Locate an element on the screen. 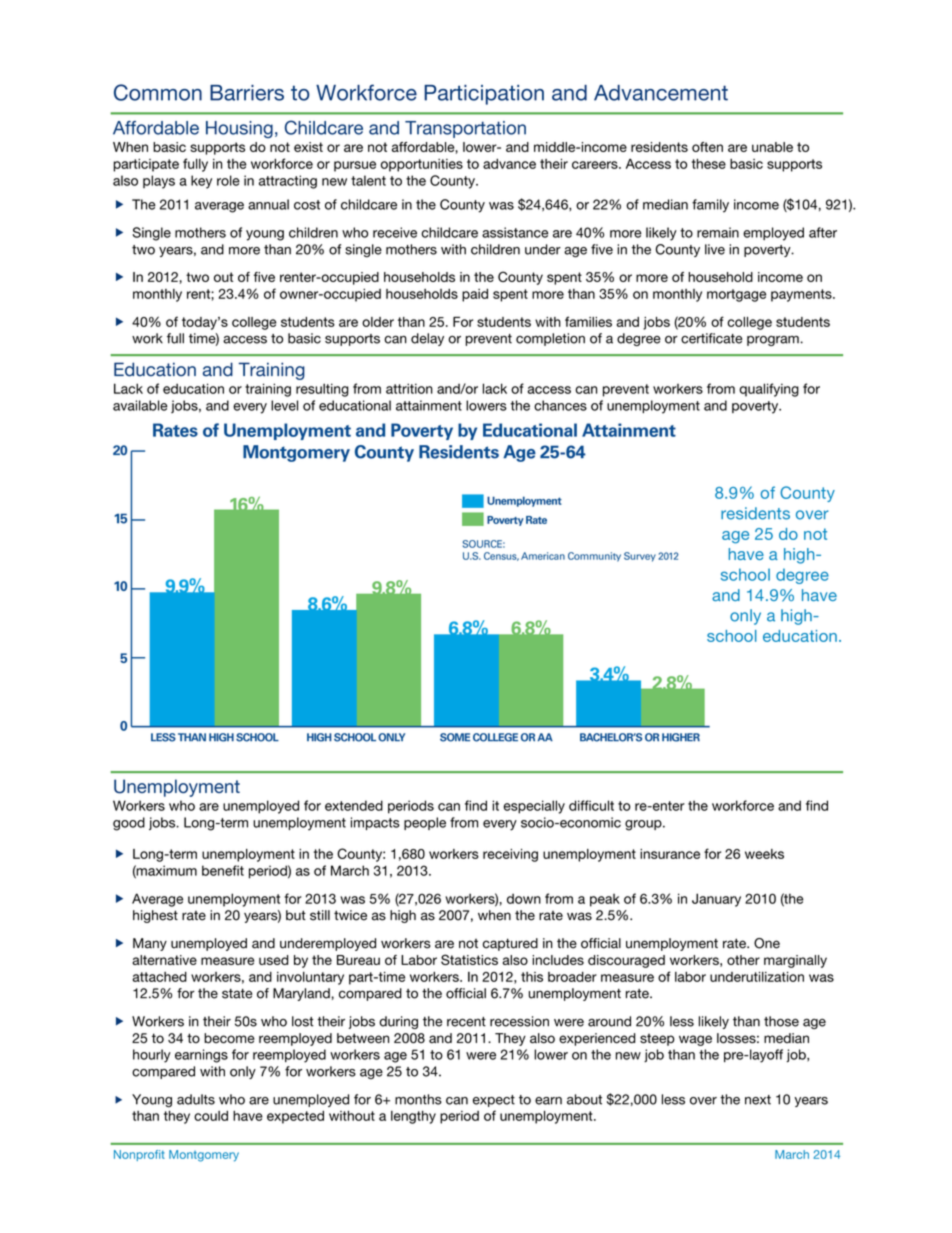  next is located at coordinates (758, 1100).
